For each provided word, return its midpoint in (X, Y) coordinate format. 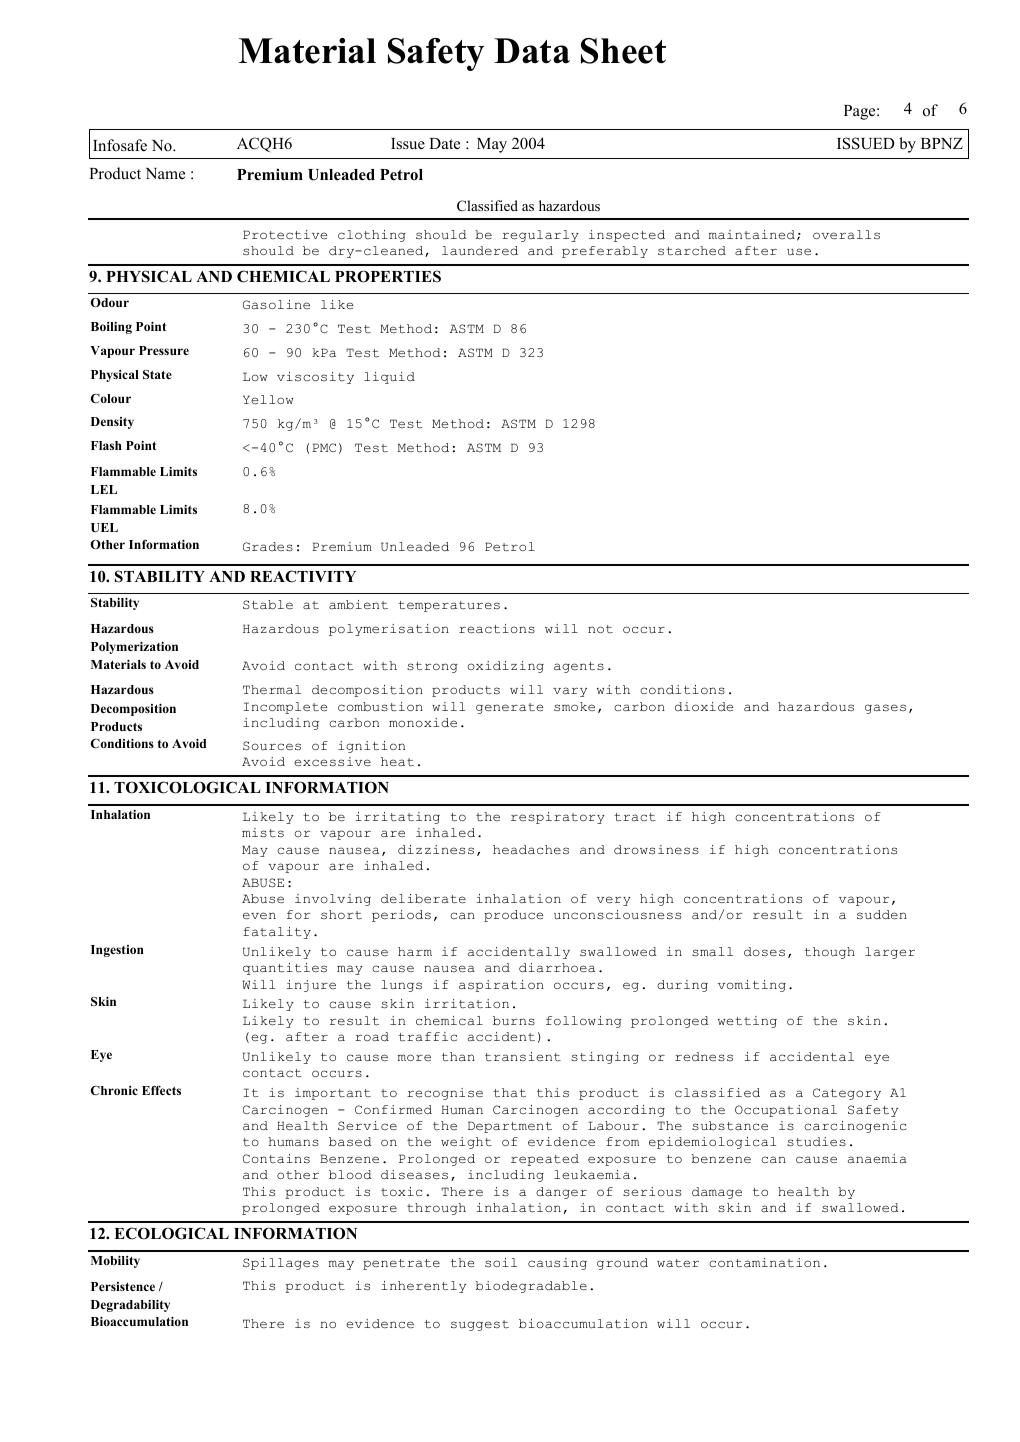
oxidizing (506, 667)
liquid (389, 378)
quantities (285, 969)
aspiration (501, 986)
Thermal (272, 689)
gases (885, 709)
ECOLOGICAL (171, 1233)
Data (532, 50)
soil (501, 1262)
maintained (752, 234)
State (157, 374)
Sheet (623, 51)
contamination (764, 1263)
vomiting (752, 986)
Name (165, 173)
